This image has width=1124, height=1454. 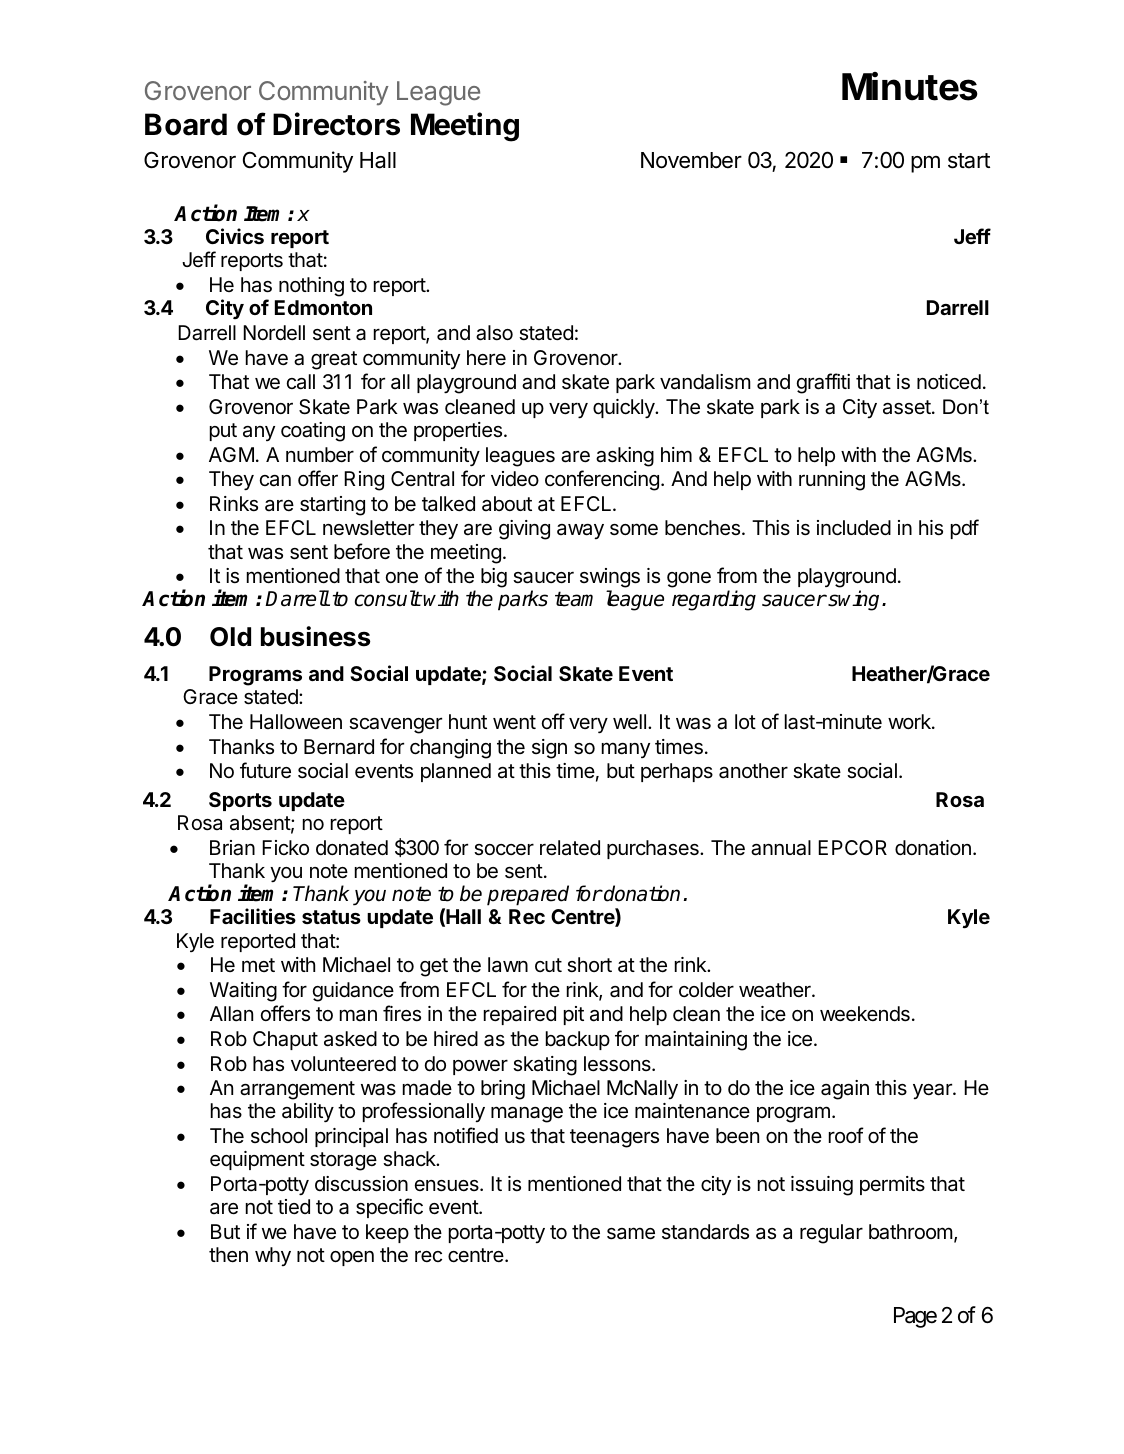 What do you see at coordinates (691, 160) in the image?
I see `November` at bounding box center [691, 160].
